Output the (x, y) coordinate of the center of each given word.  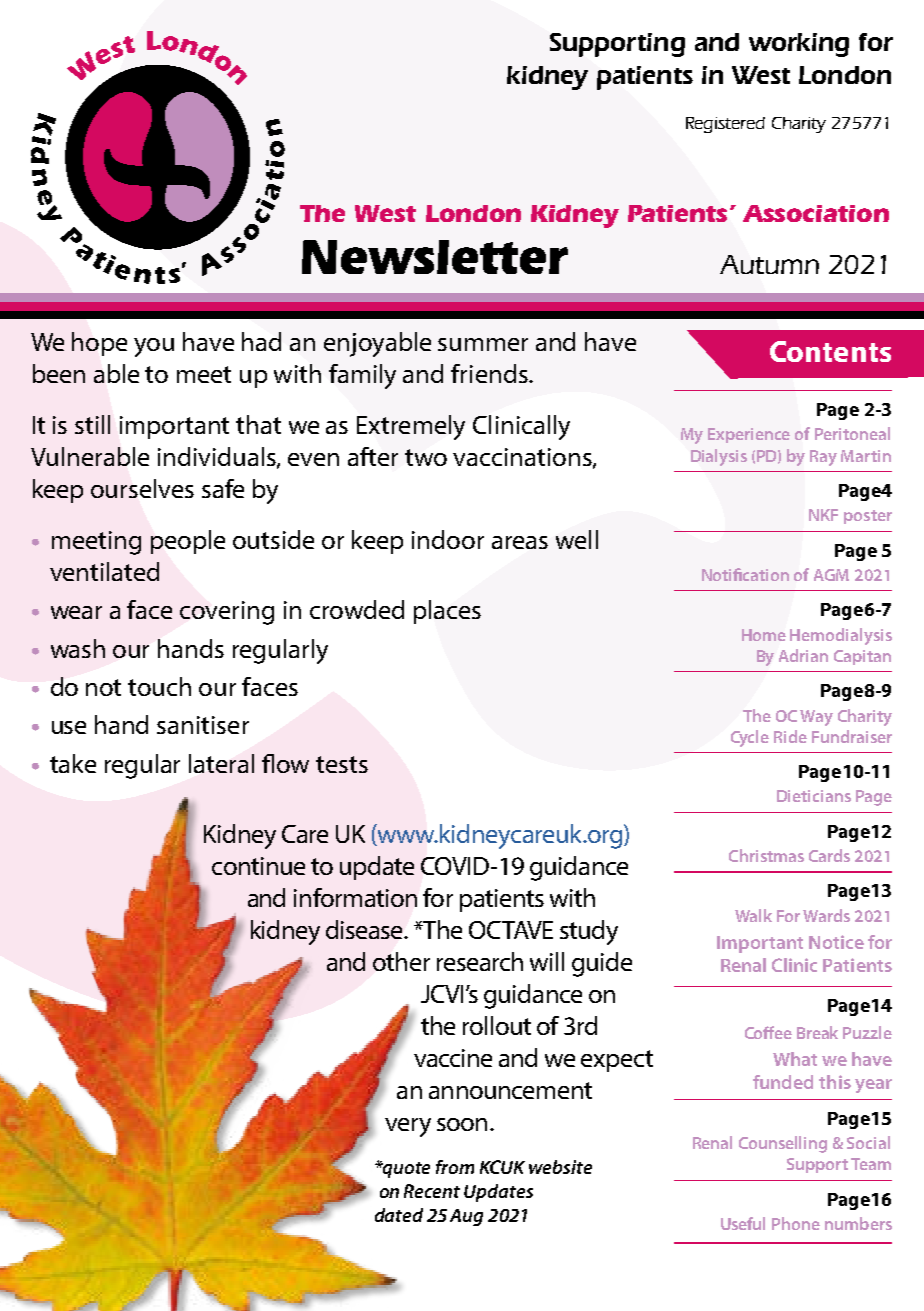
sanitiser (203, 725)
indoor (448, 539)
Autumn (769, 264)
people (188, 542)
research (480, 961)
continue (258, 866)
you (154, 347)
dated (399, 1215)
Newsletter (435, 257)
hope (99, 344)
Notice (836, 942)
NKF (823, 515)
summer (483, 344)
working (799, 45)
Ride (790, 736)
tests (342, 764)
